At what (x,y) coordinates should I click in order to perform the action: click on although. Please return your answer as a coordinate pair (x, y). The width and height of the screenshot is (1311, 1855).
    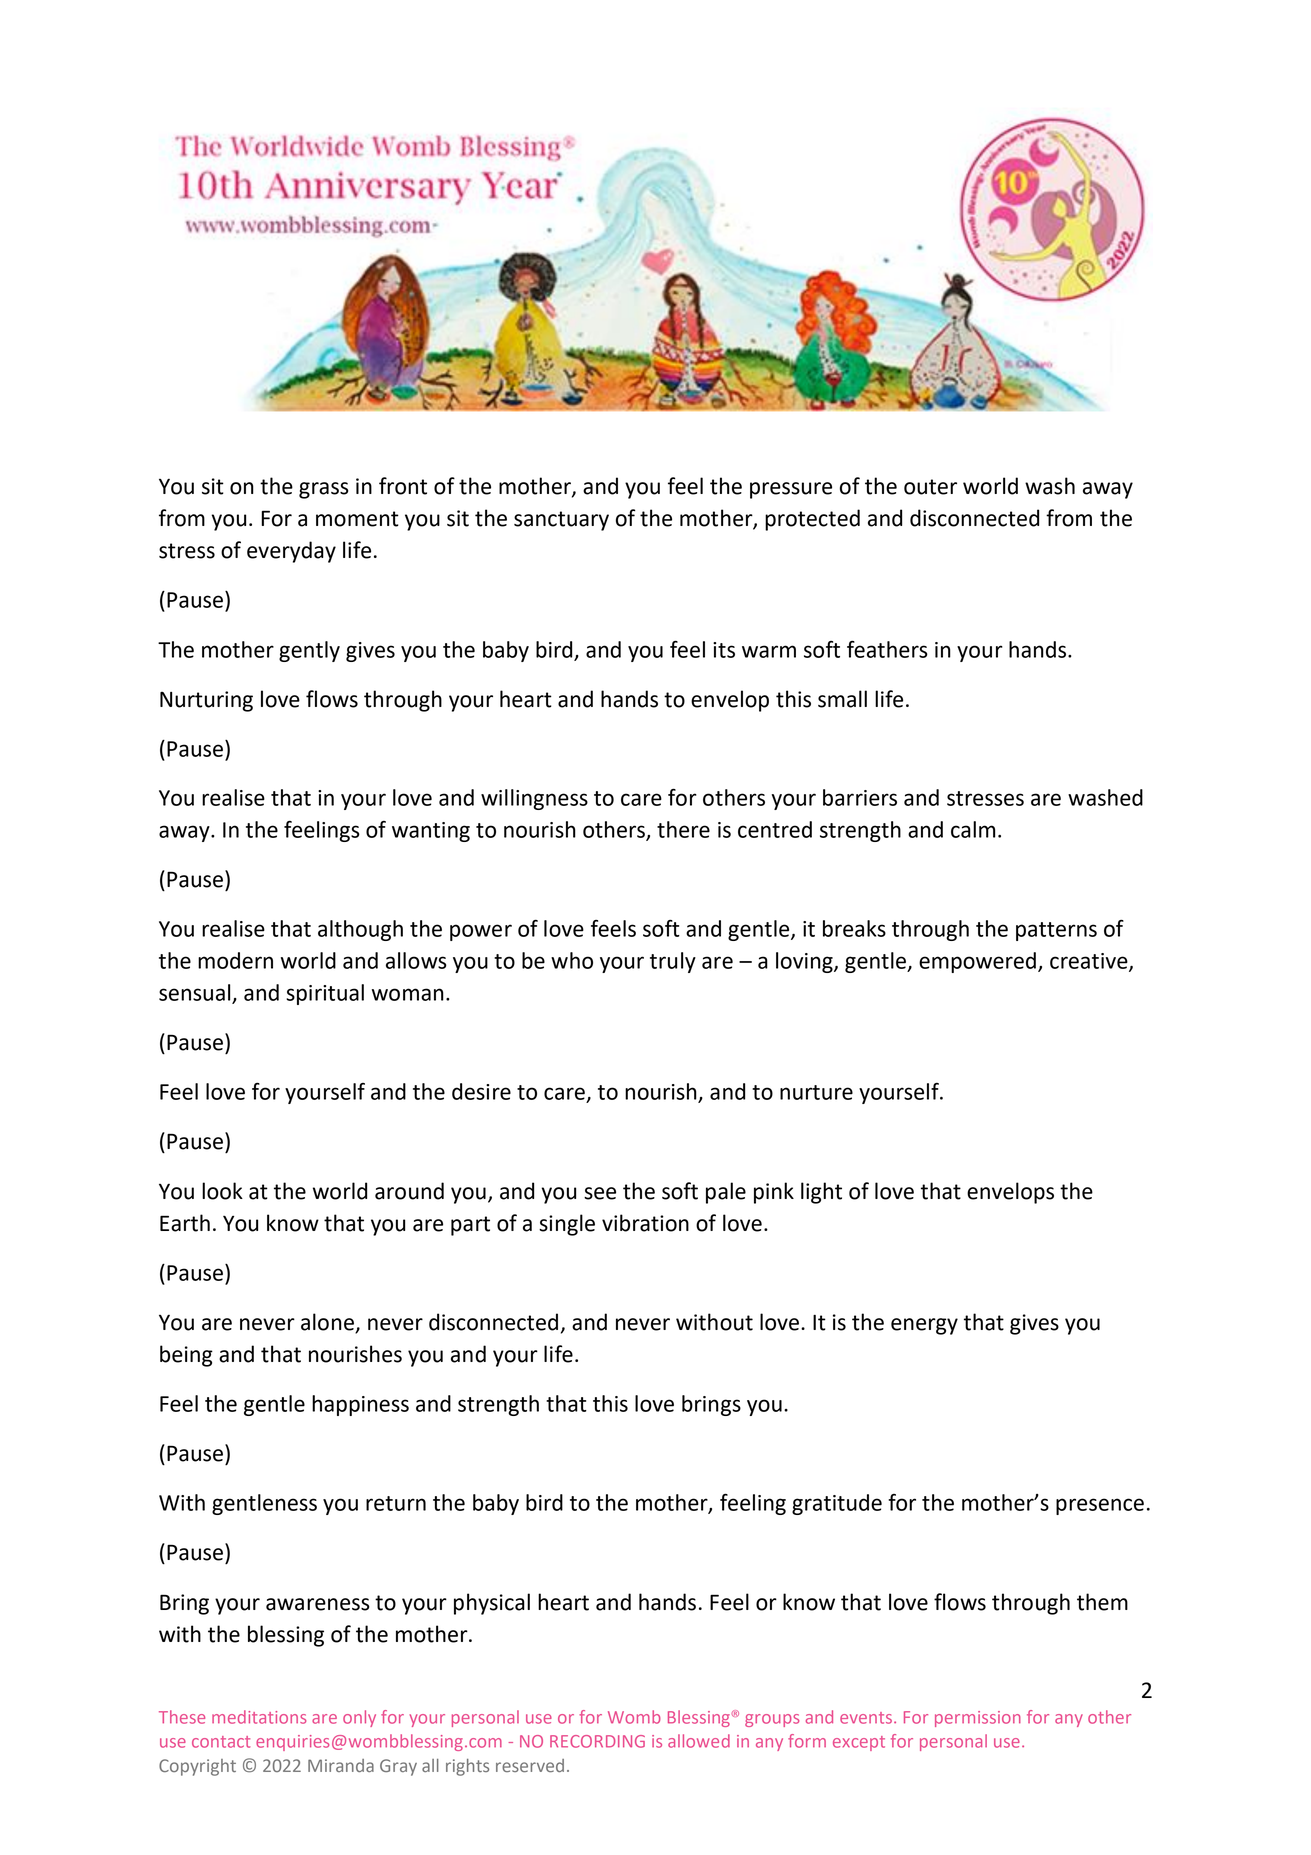
    Looking at the image, I should click on (360, 930).
